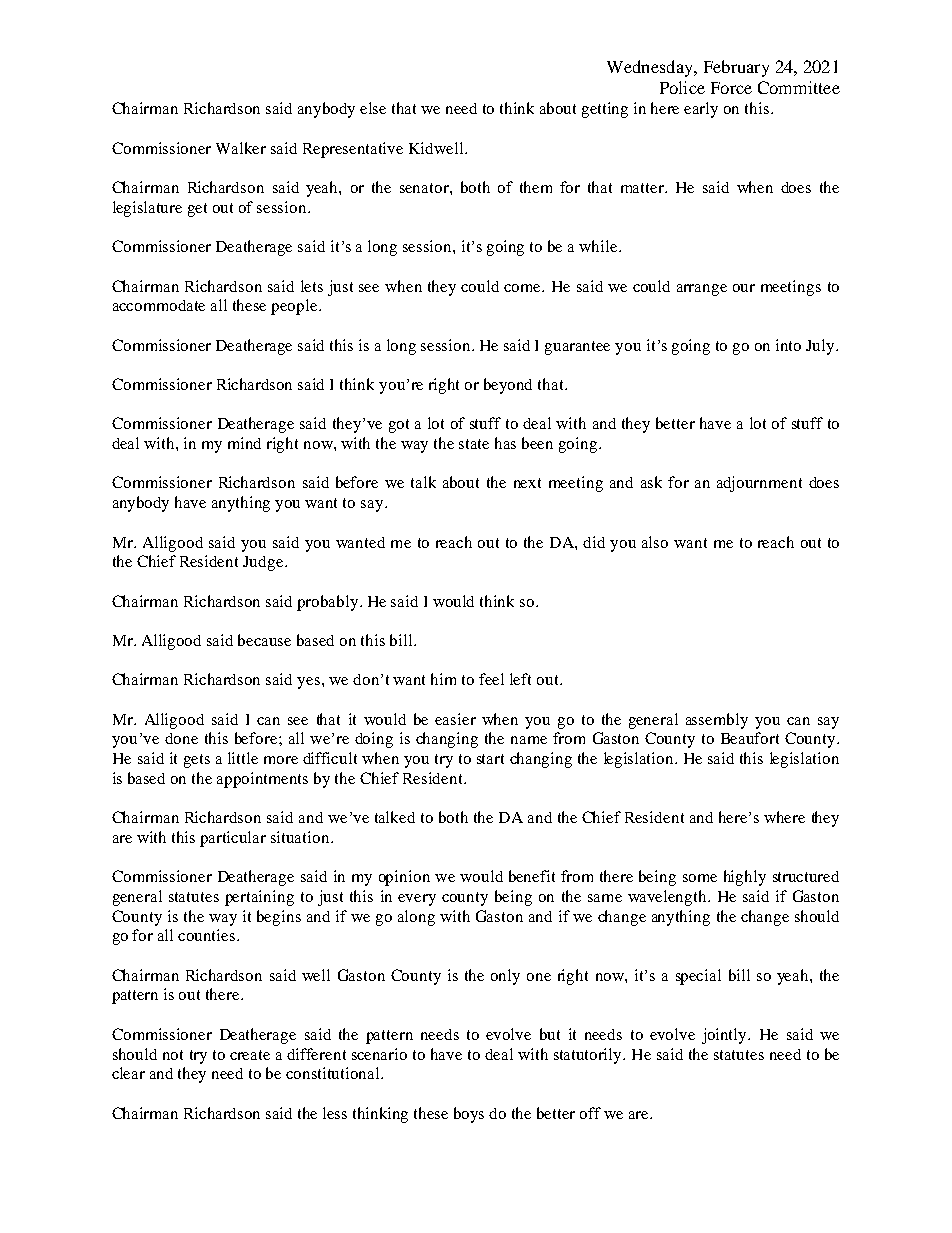 This page has width=952, height=1233. What do you see at coordinates (750, 738) in the page?
I see `Beaufort` at bounding box center [750, 738].
